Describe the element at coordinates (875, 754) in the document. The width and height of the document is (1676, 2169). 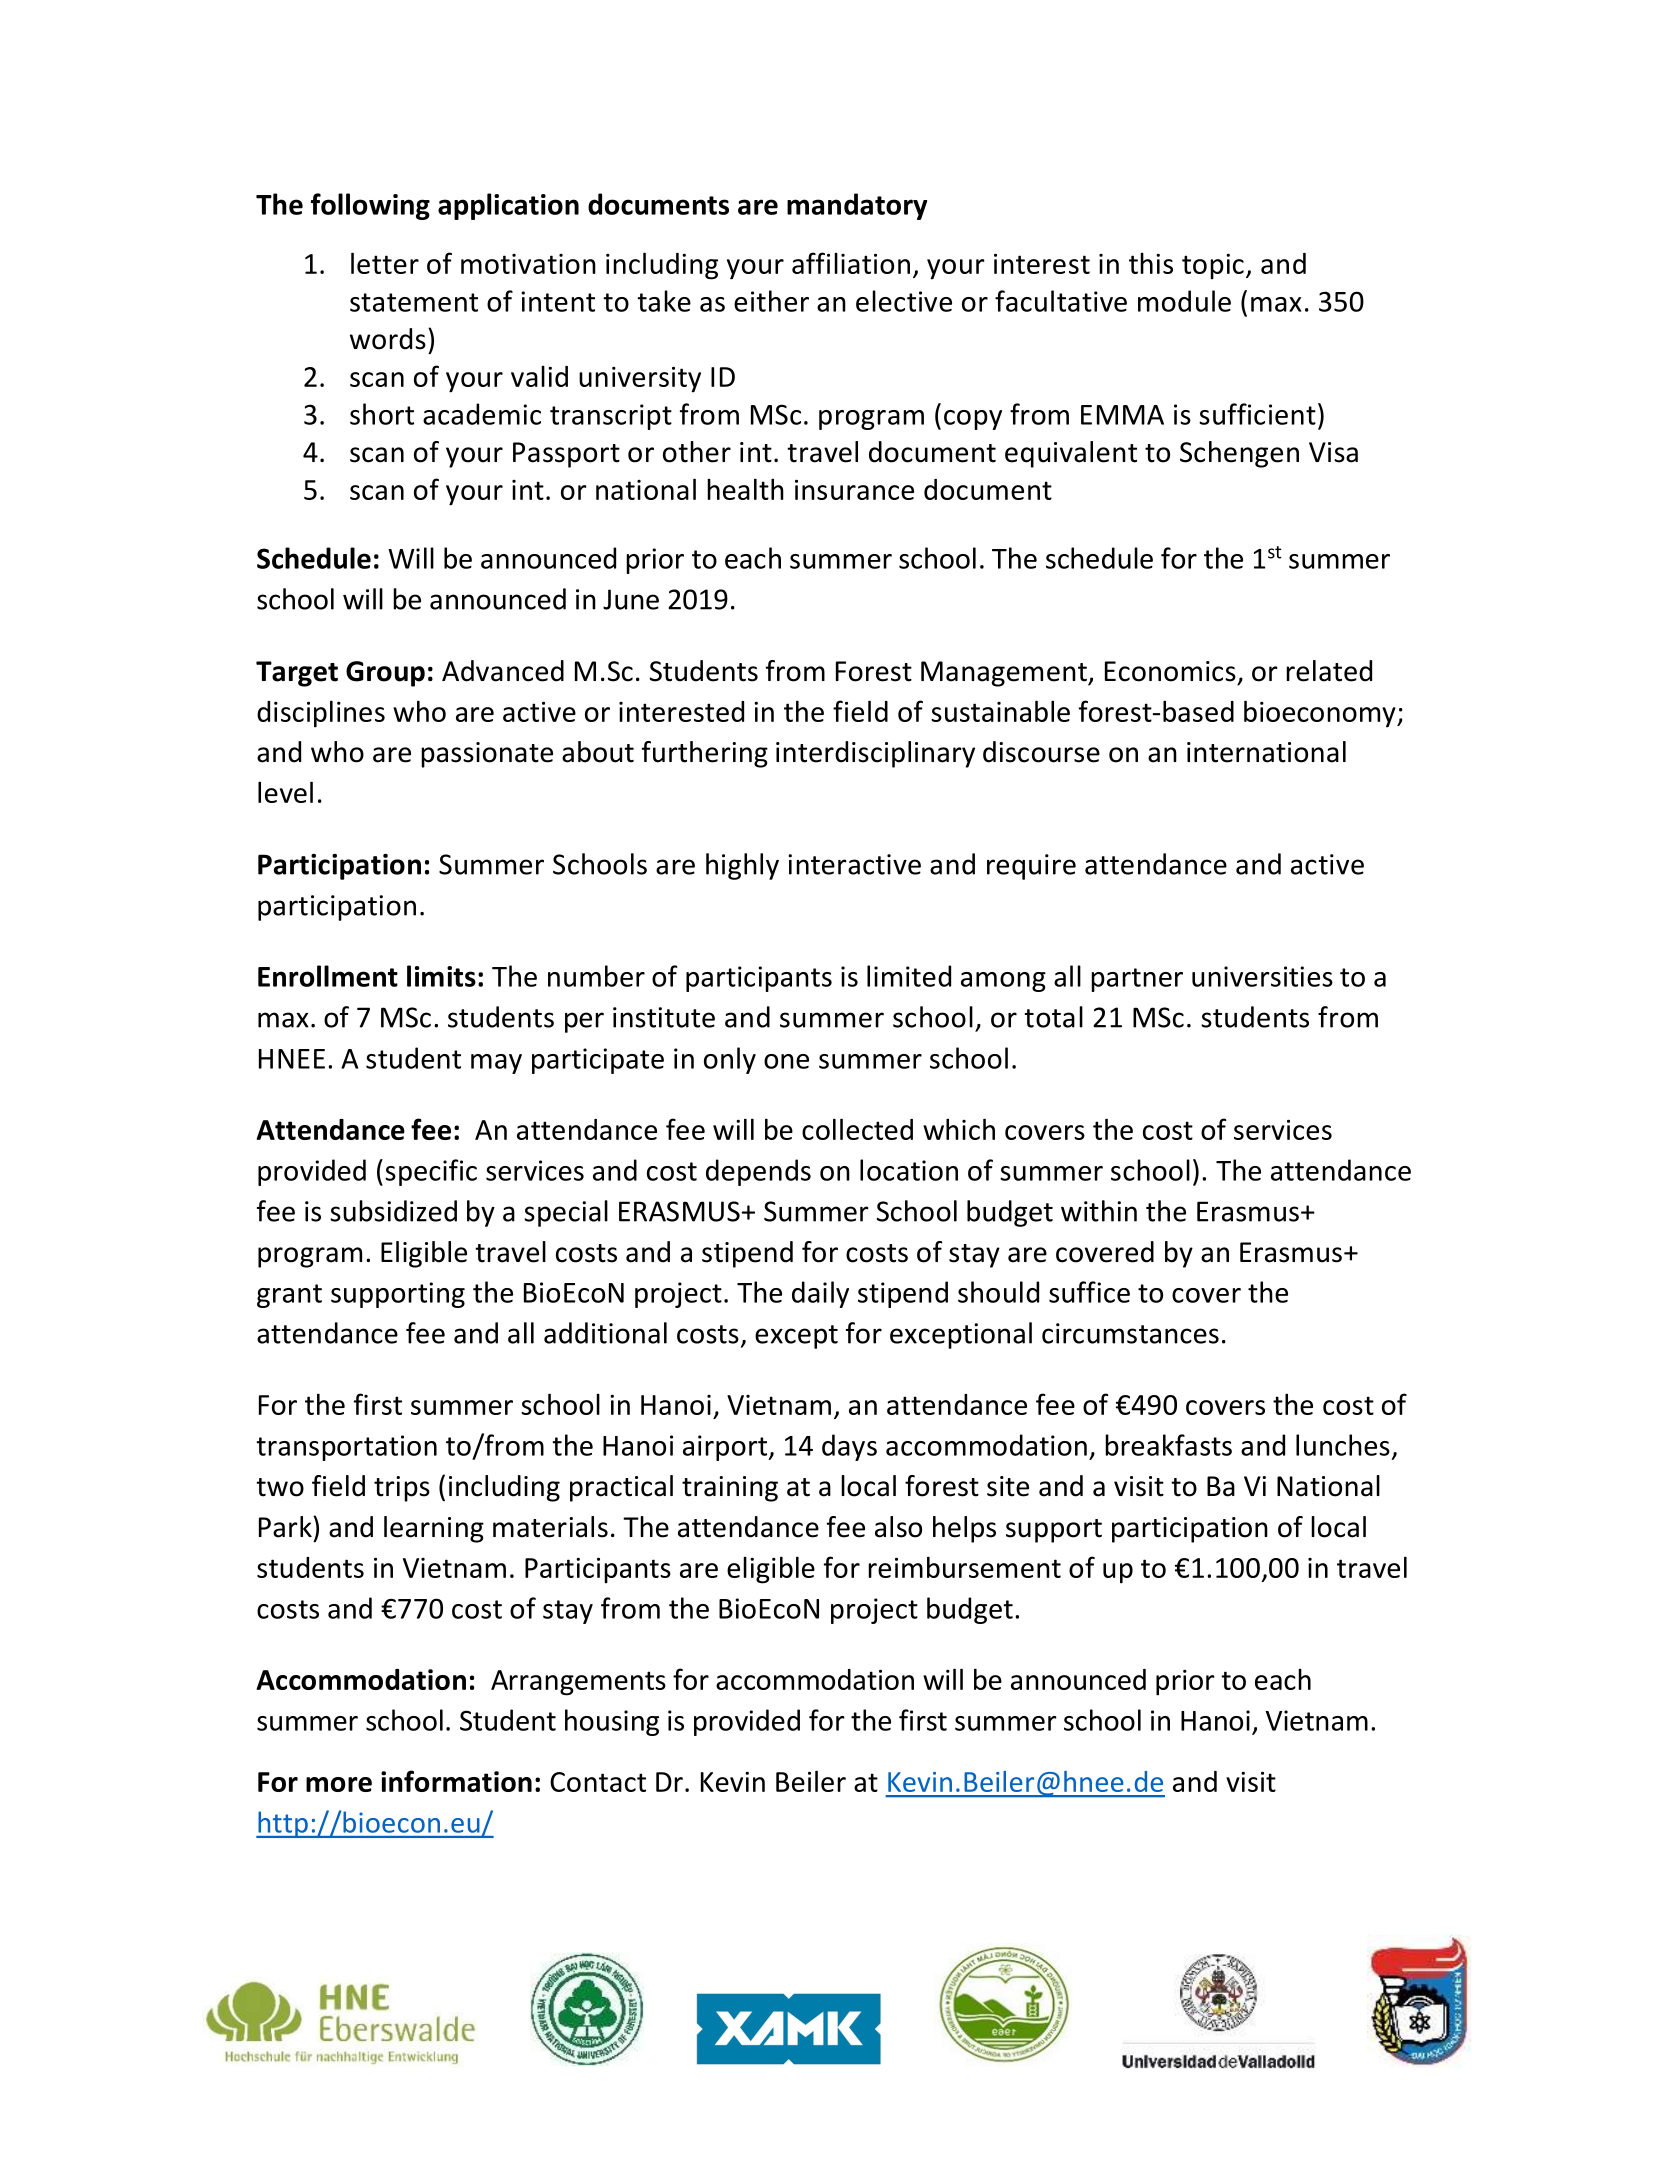
I see `interdisciplinary` at that location.
